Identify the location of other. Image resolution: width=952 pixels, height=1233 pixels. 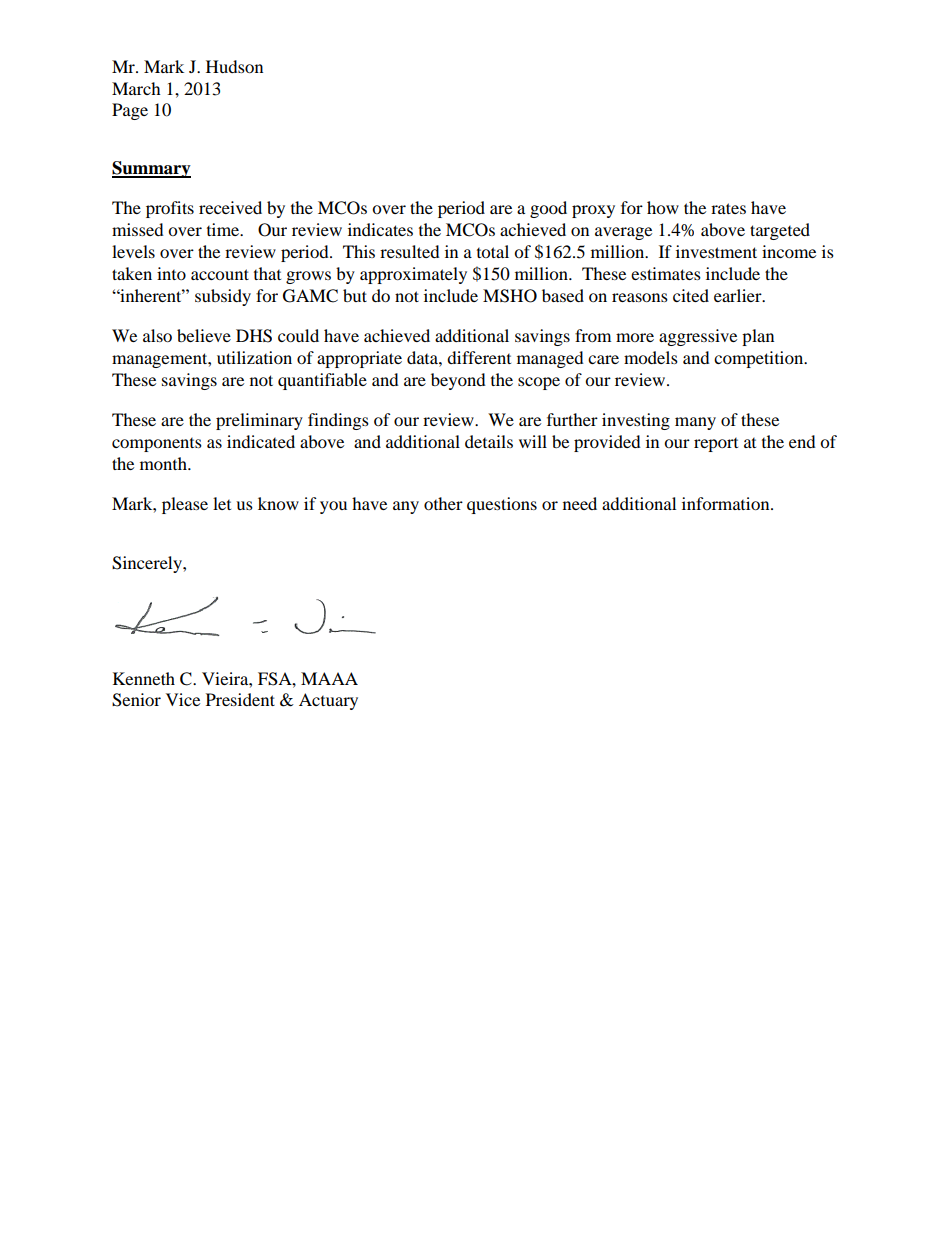
(443, 503).
